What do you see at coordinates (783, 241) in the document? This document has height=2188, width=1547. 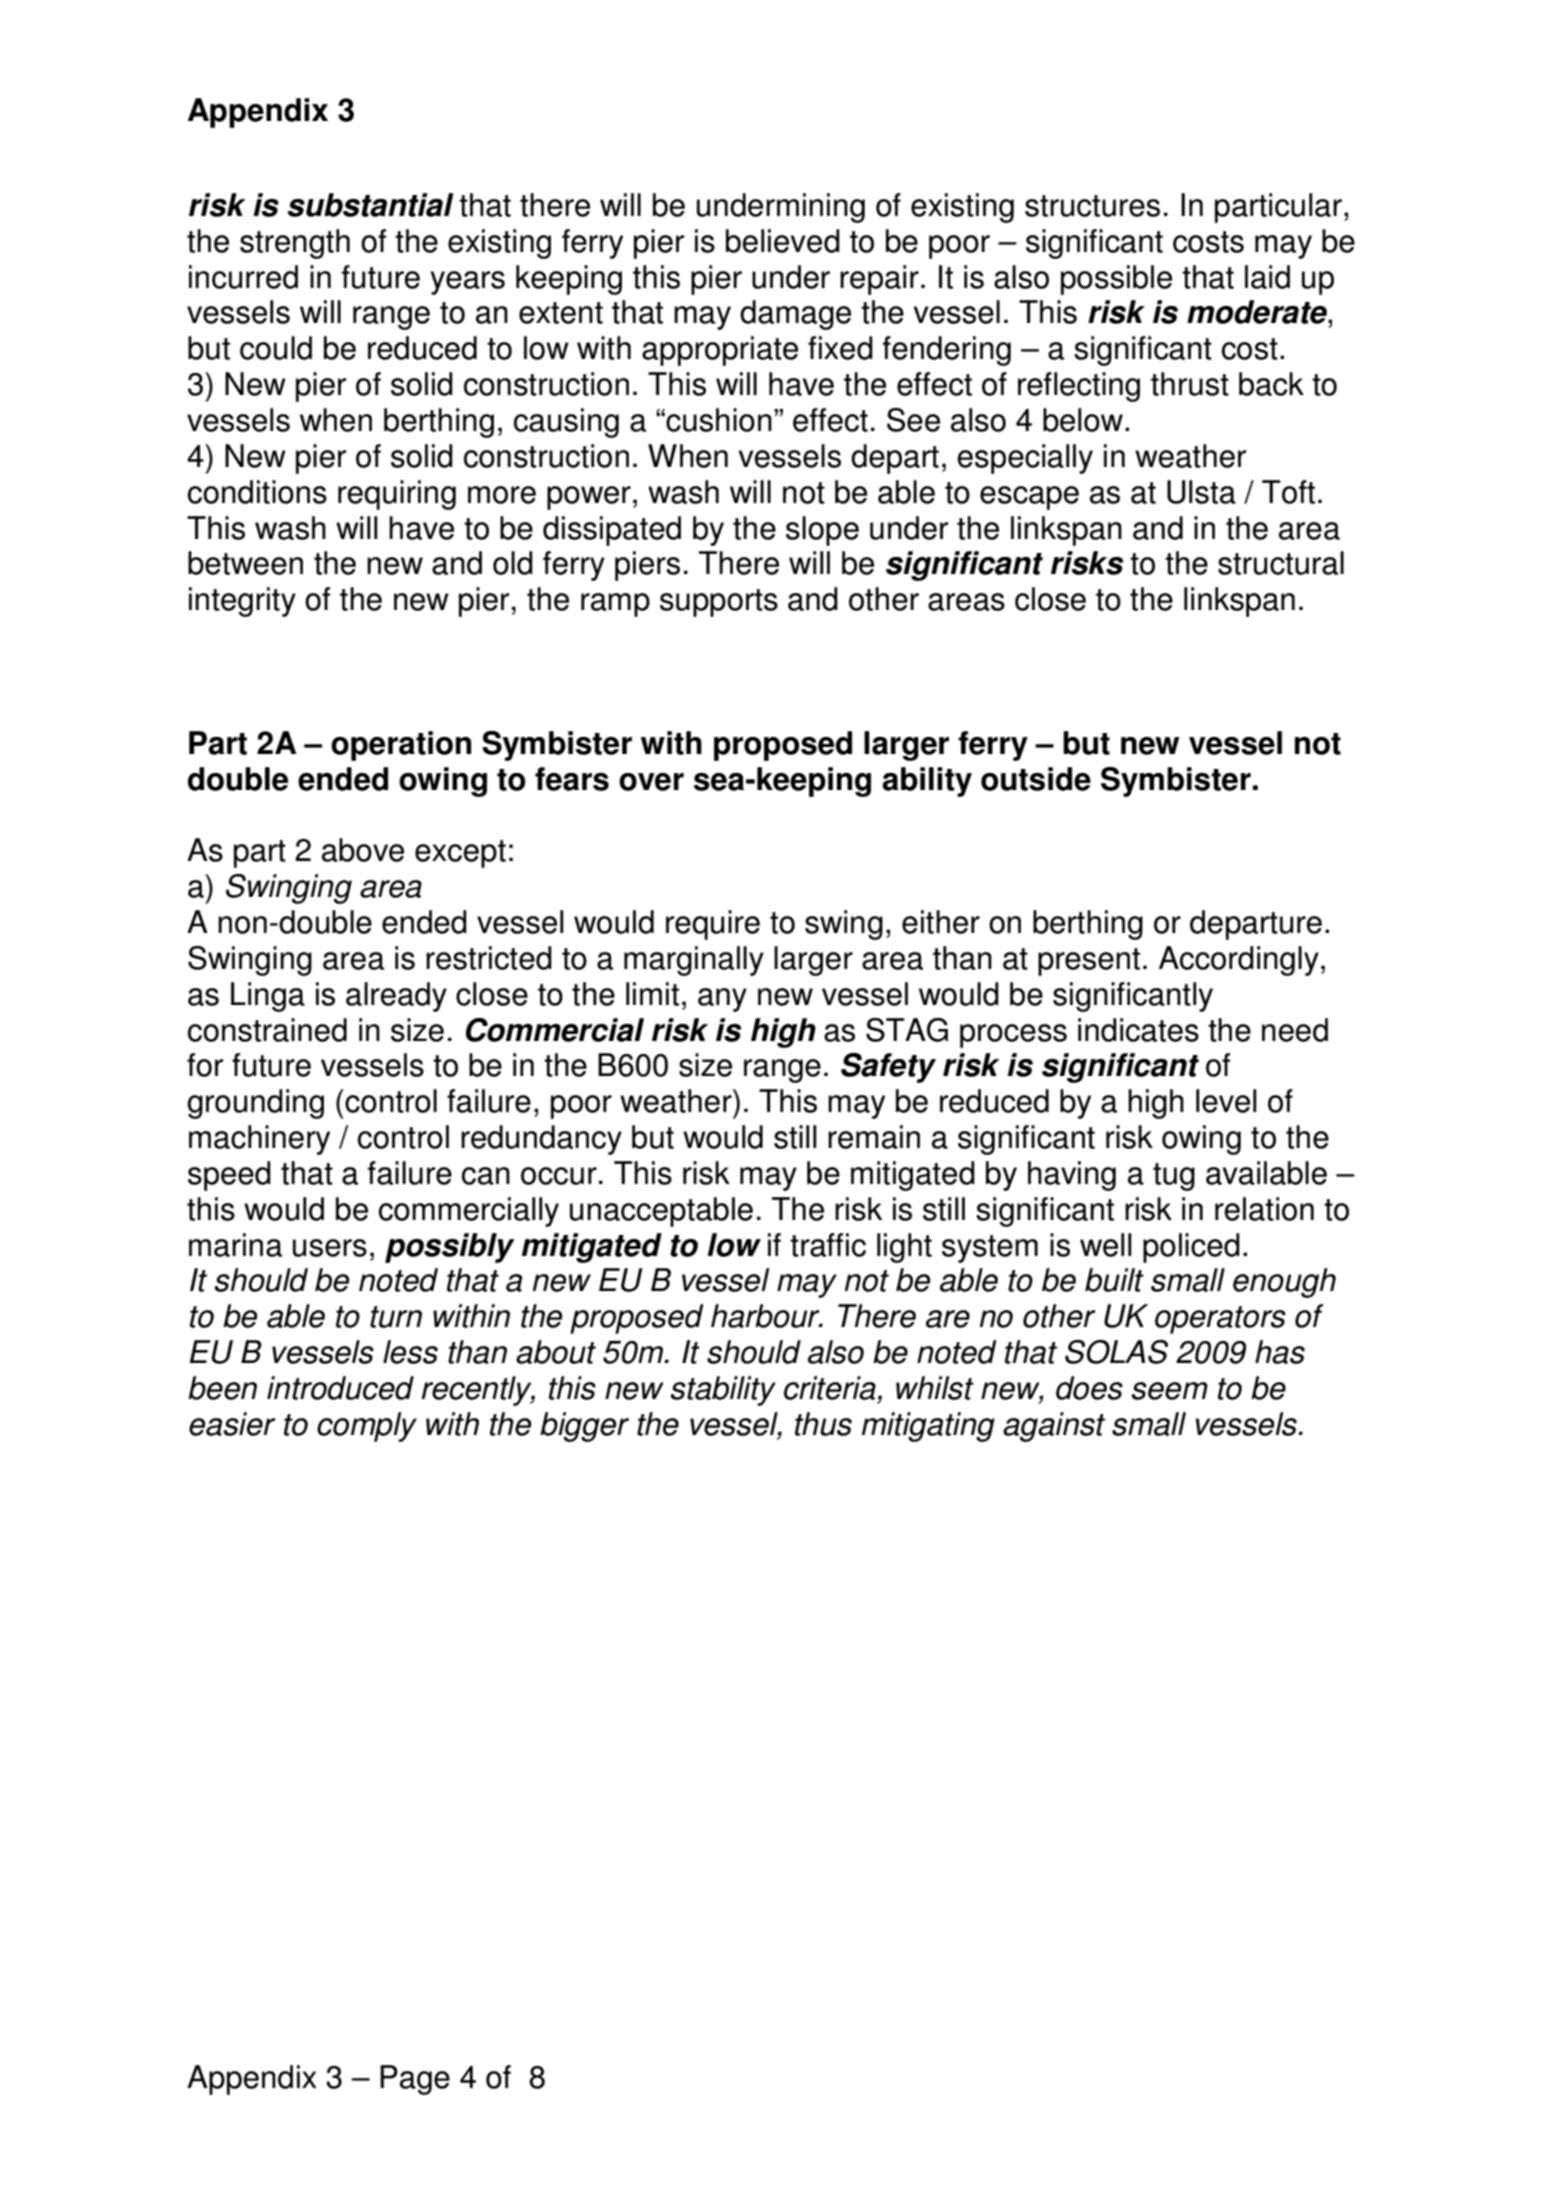 I see `believed` at bounding box center [783, 241].
